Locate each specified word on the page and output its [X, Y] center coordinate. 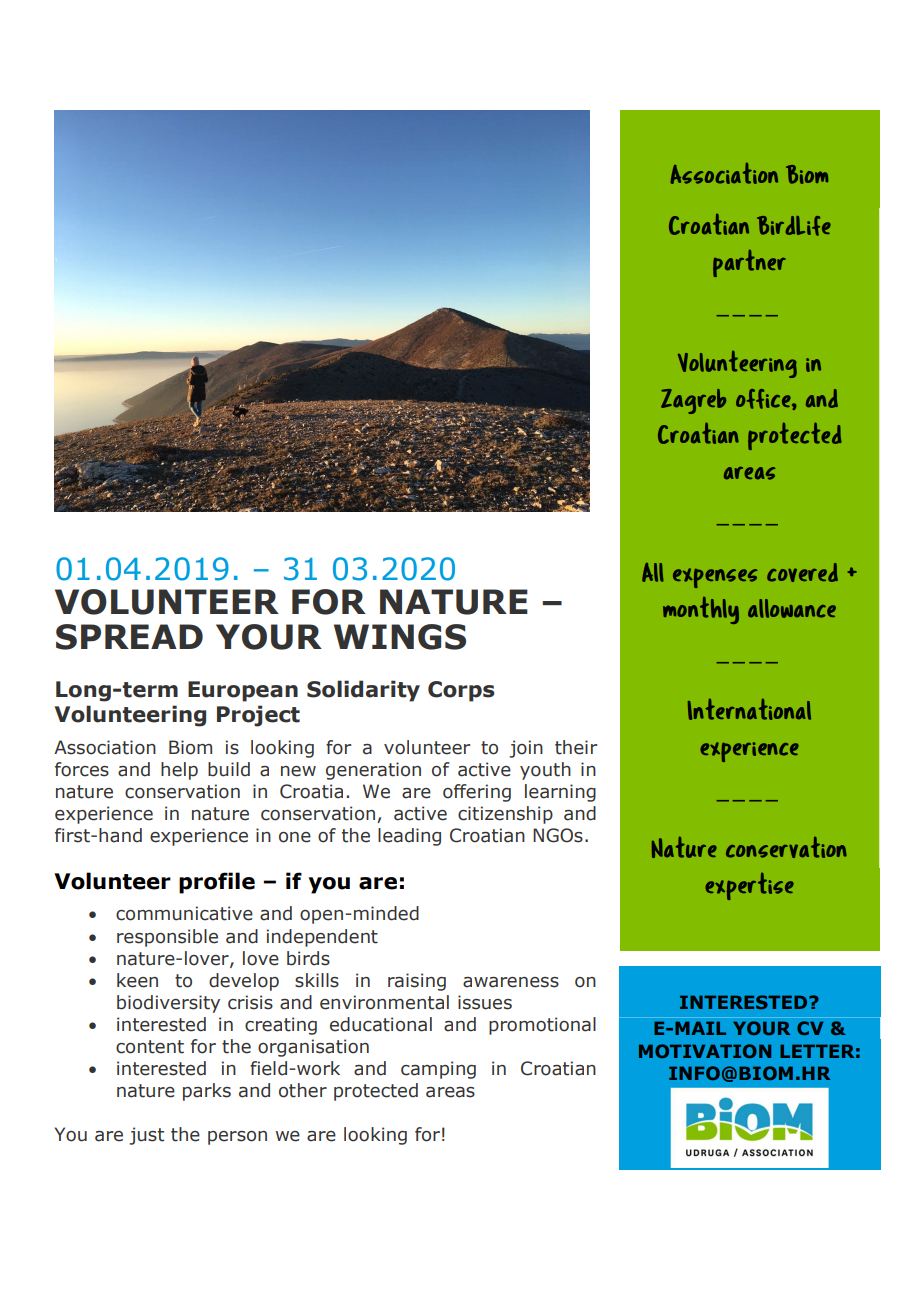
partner [749, 263]
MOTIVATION [705, 1051]
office [764, 399]
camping [438, 1070]
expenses [715, 578]
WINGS [400, 637]
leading [409, 837]
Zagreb [693, 401]
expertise [749, 886]
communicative [184, 913]
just [146, 1136]
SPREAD [129, 637]
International [749, 709]
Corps [461, 691]
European [243, 691]
